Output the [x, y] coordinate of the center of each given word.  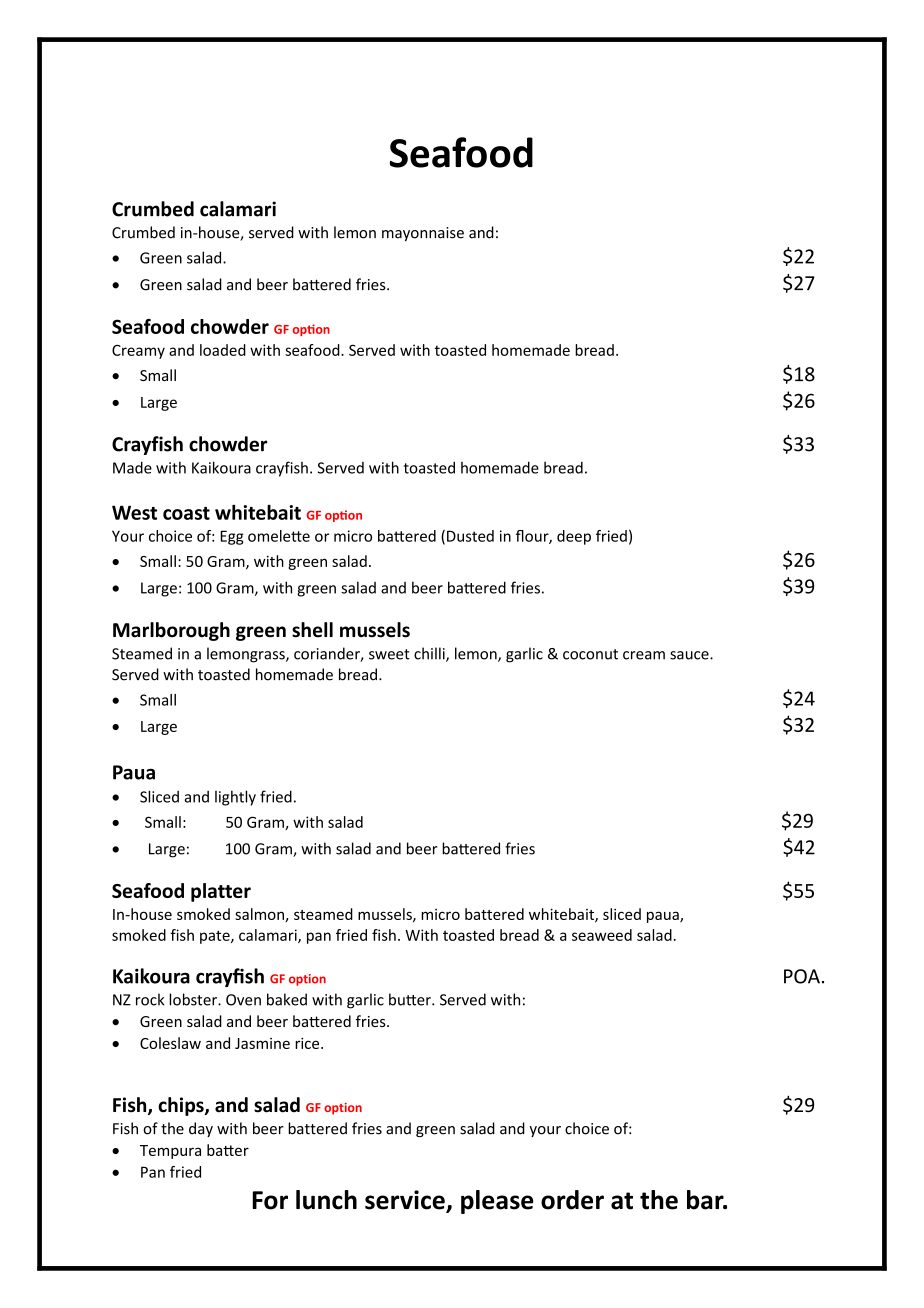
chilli [430, 654]
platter [221, 892]
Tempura [170, 1152]
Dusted [470, 536]
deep [574, 537]
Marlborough [171, 631]
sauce [690, 655]
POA [802, 976]
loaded [223, 350]
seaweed [602, 935]
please [497, 1202]
